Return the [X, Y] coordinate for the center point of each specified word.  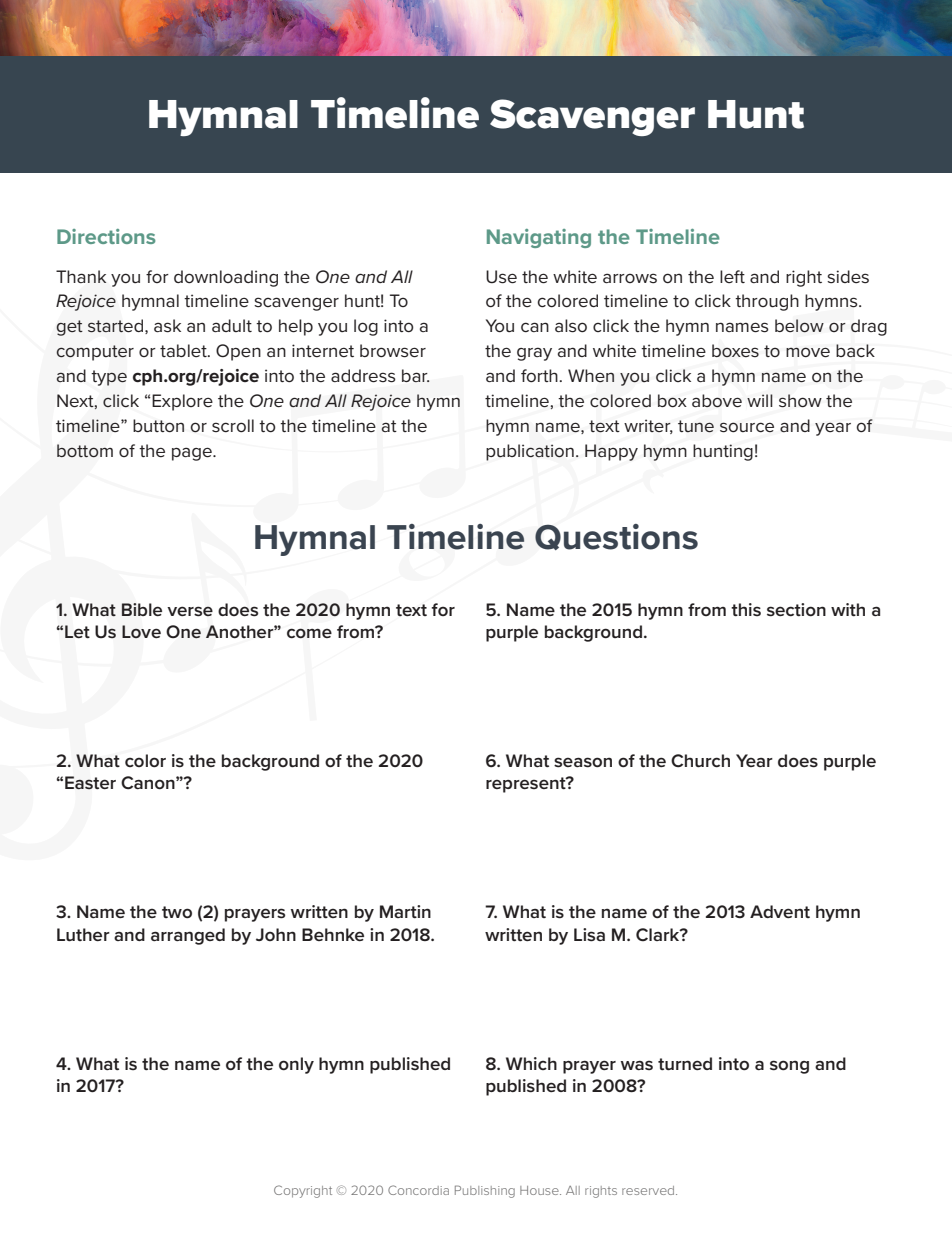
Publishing [485, 1191]
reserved [649, 1190]
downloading [226, 278]
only [296, 1065]
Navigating [539, 238]
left [732, 276]
